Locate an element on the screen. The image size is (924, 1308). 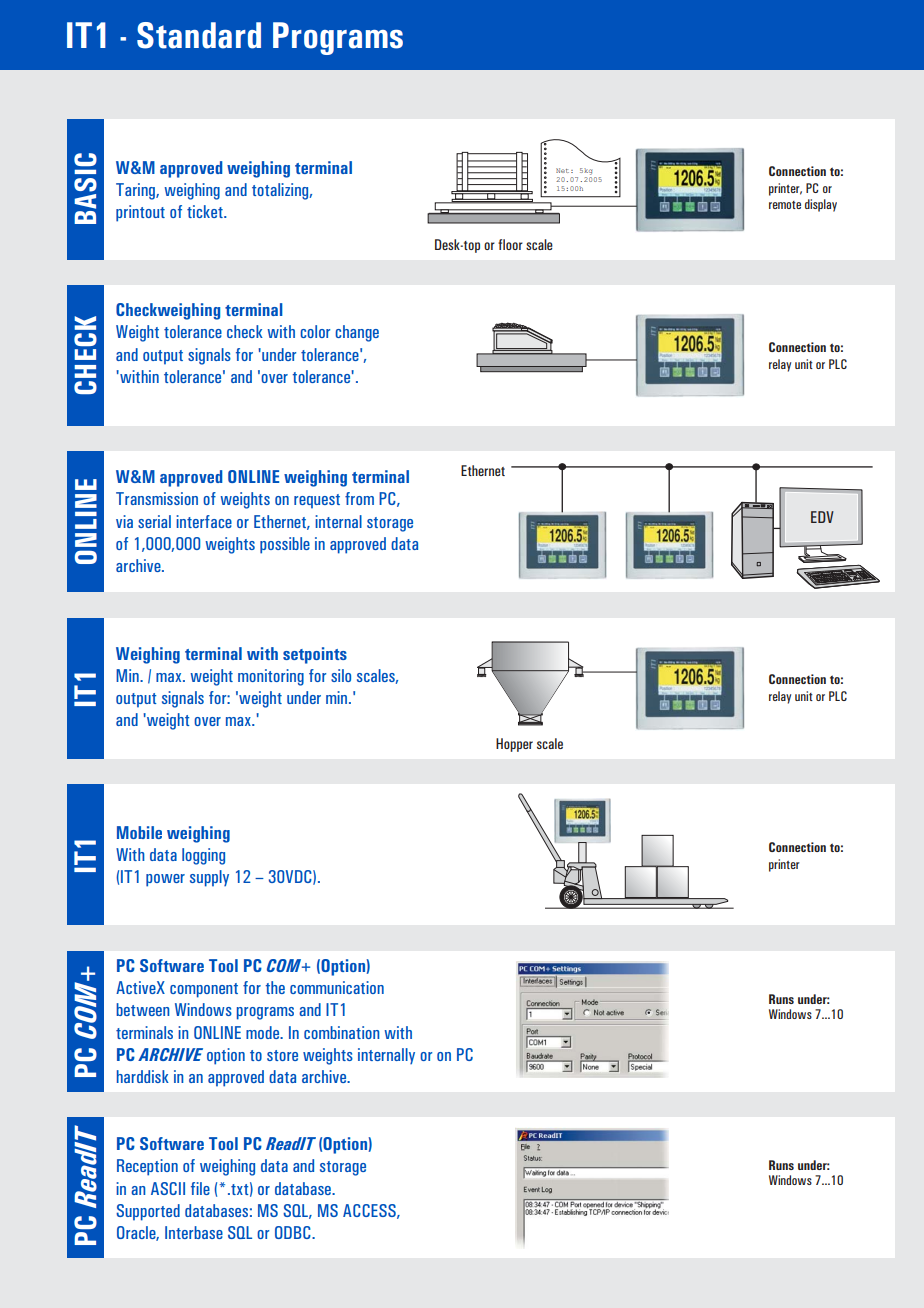
file is located at coordinates (200, 1188).
